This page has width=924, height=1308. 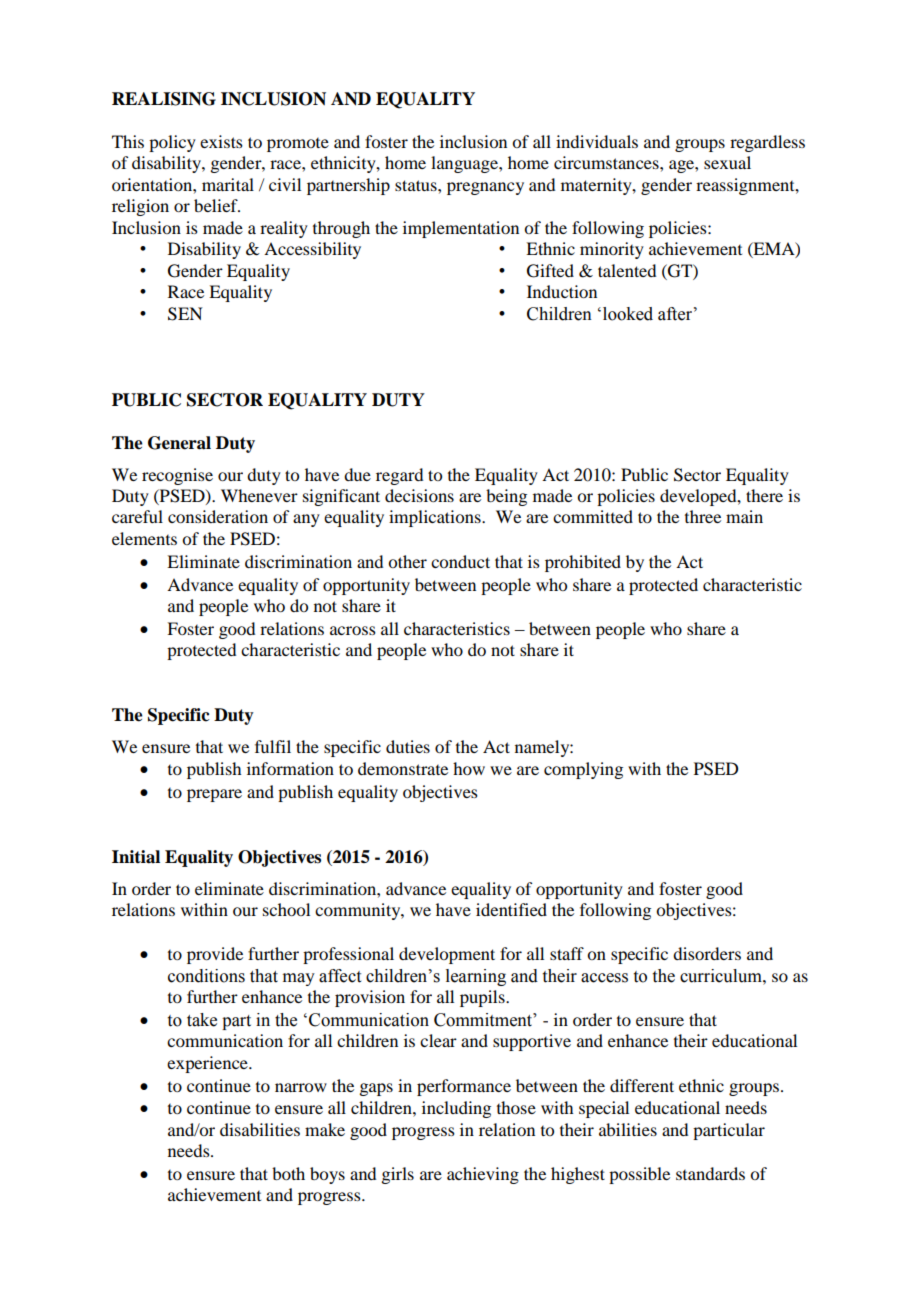 What do you see at coordinates (417, 185) in the page?
I see `status` at bounding box center [417, 185].
